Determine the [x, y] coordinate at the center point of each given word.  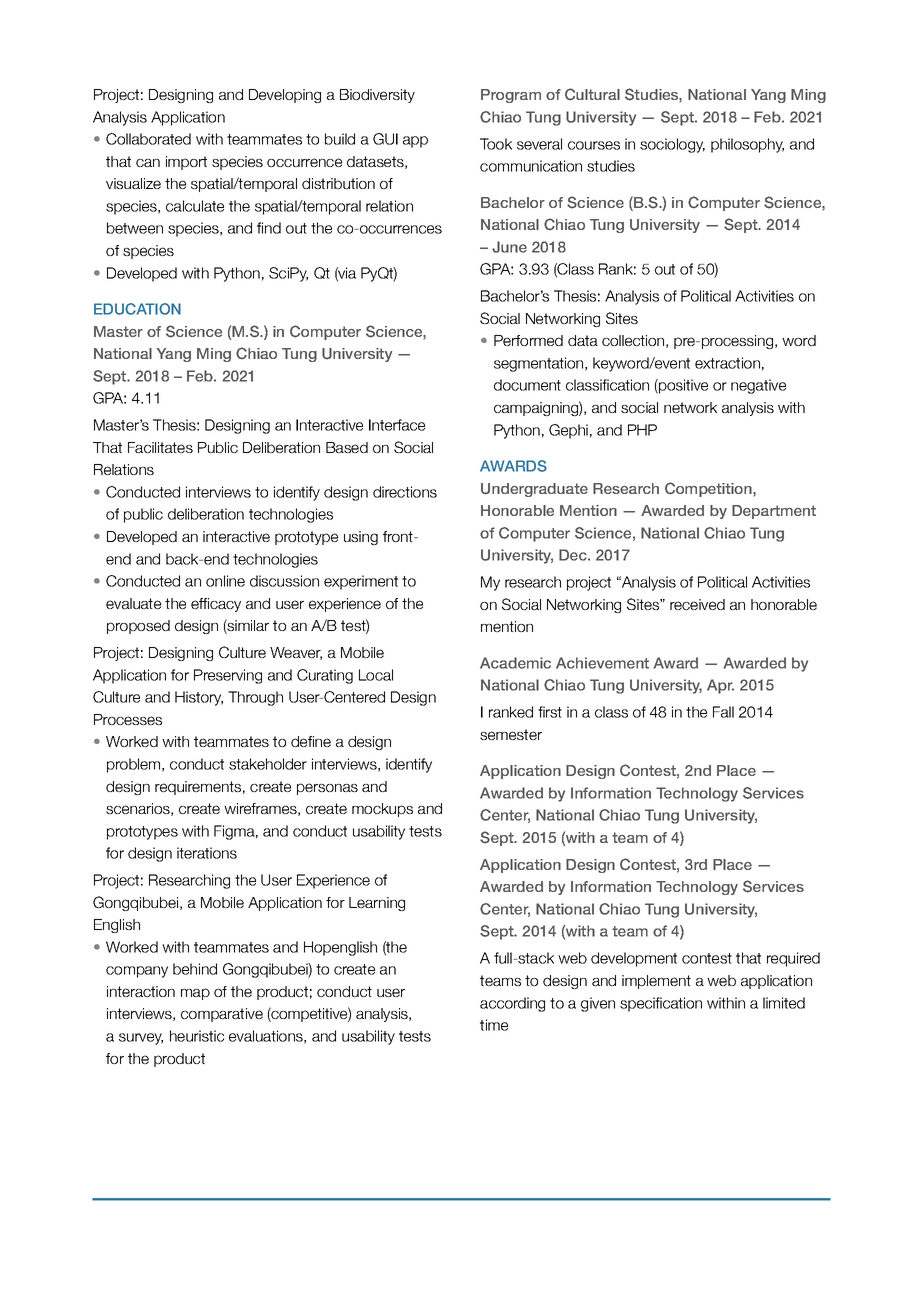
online [225, 581]
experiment [361, 582]
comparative [222, 1015]
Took [496, 144]
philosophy [747, 145]
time [494, 1025]
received [697, 604]
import [186, 163]
